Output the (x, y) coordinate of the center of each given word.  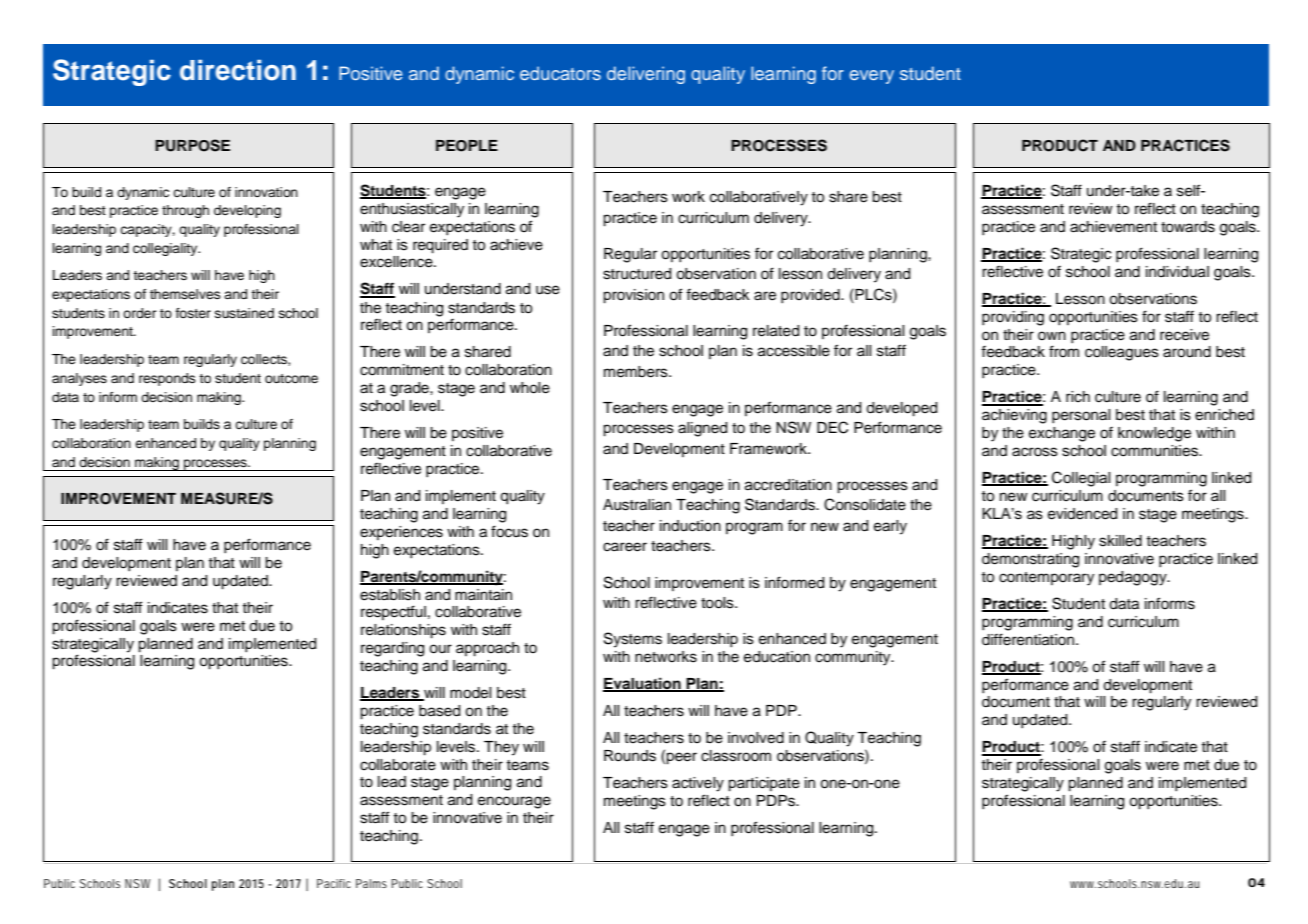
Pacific (334, 883)
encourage (514, 802)
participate (764, 784)
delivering (646, 75)
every (871, 77)
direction (238, 70)
